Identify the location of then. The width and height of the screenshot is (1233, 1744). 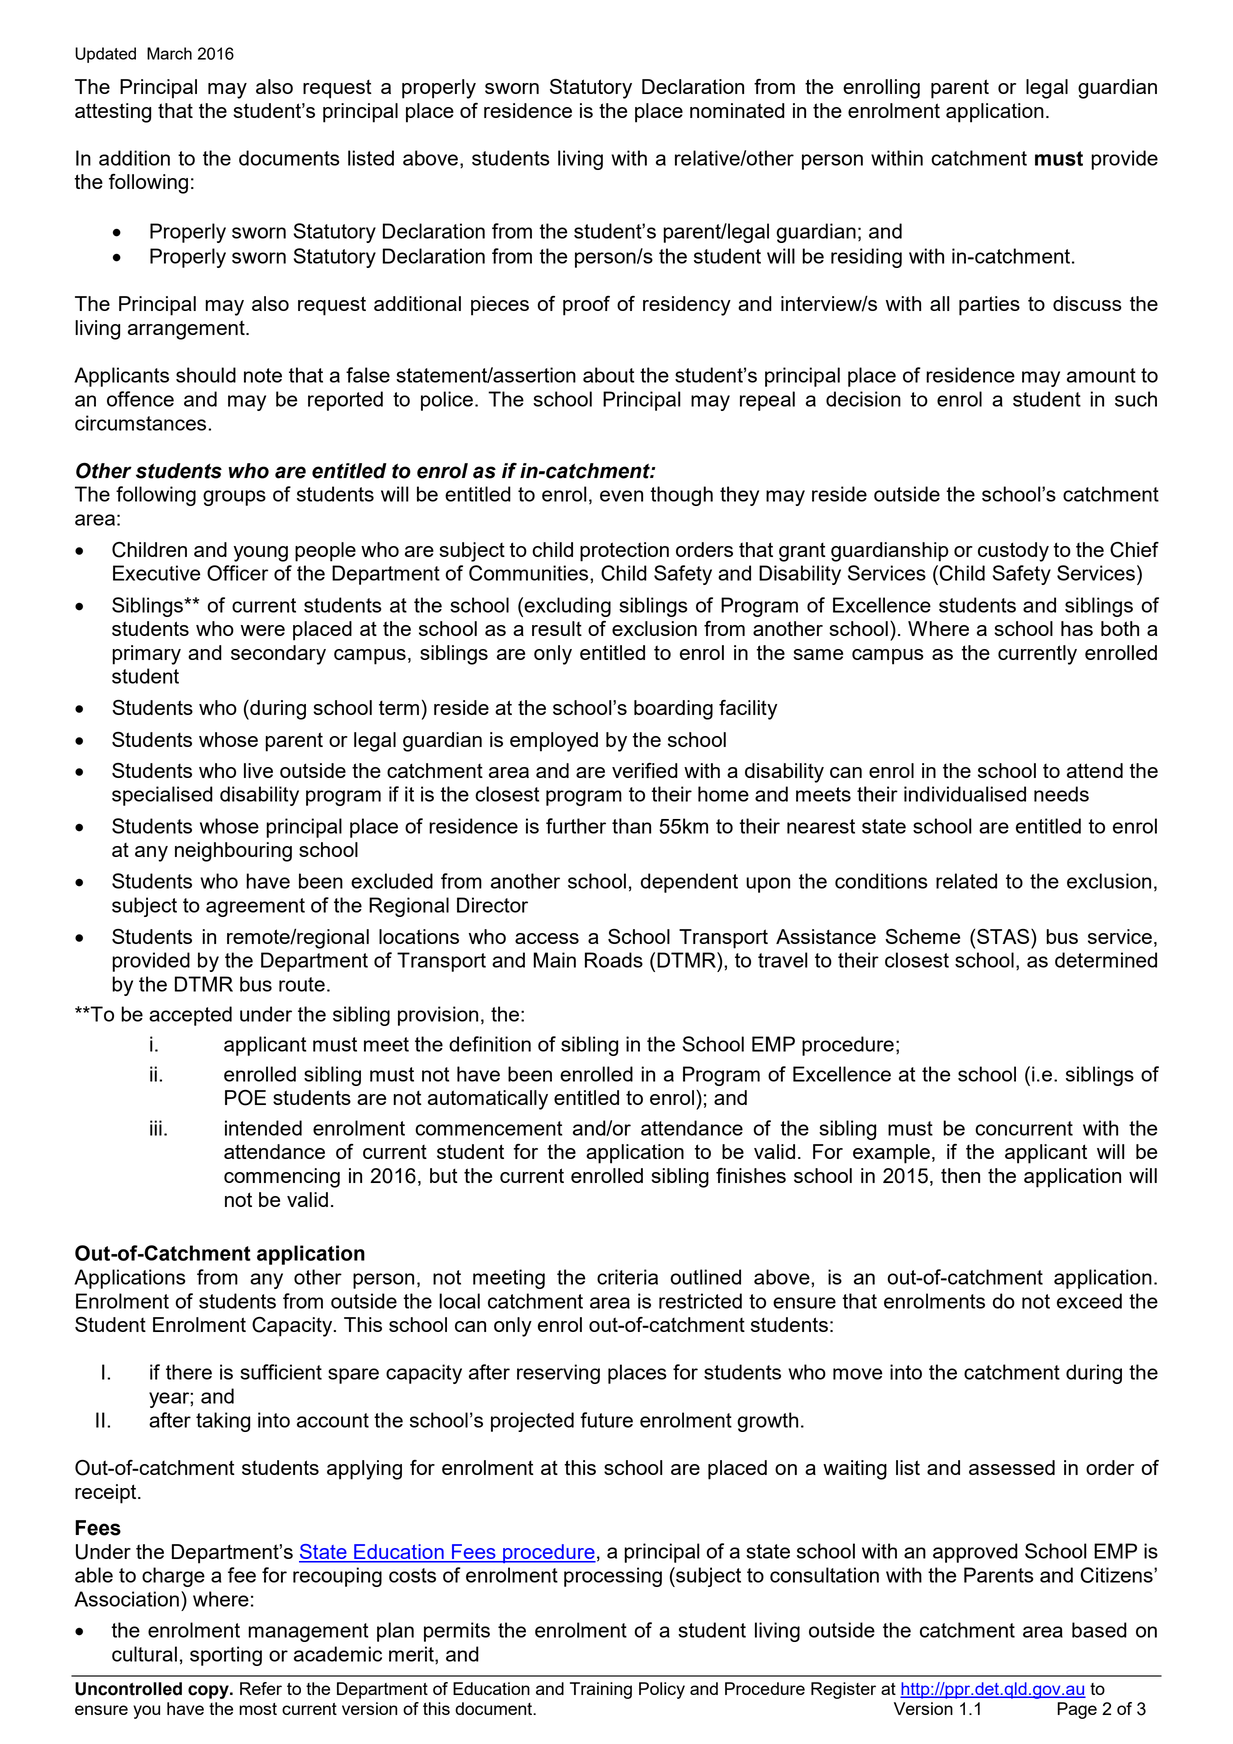
(960, 1175).
